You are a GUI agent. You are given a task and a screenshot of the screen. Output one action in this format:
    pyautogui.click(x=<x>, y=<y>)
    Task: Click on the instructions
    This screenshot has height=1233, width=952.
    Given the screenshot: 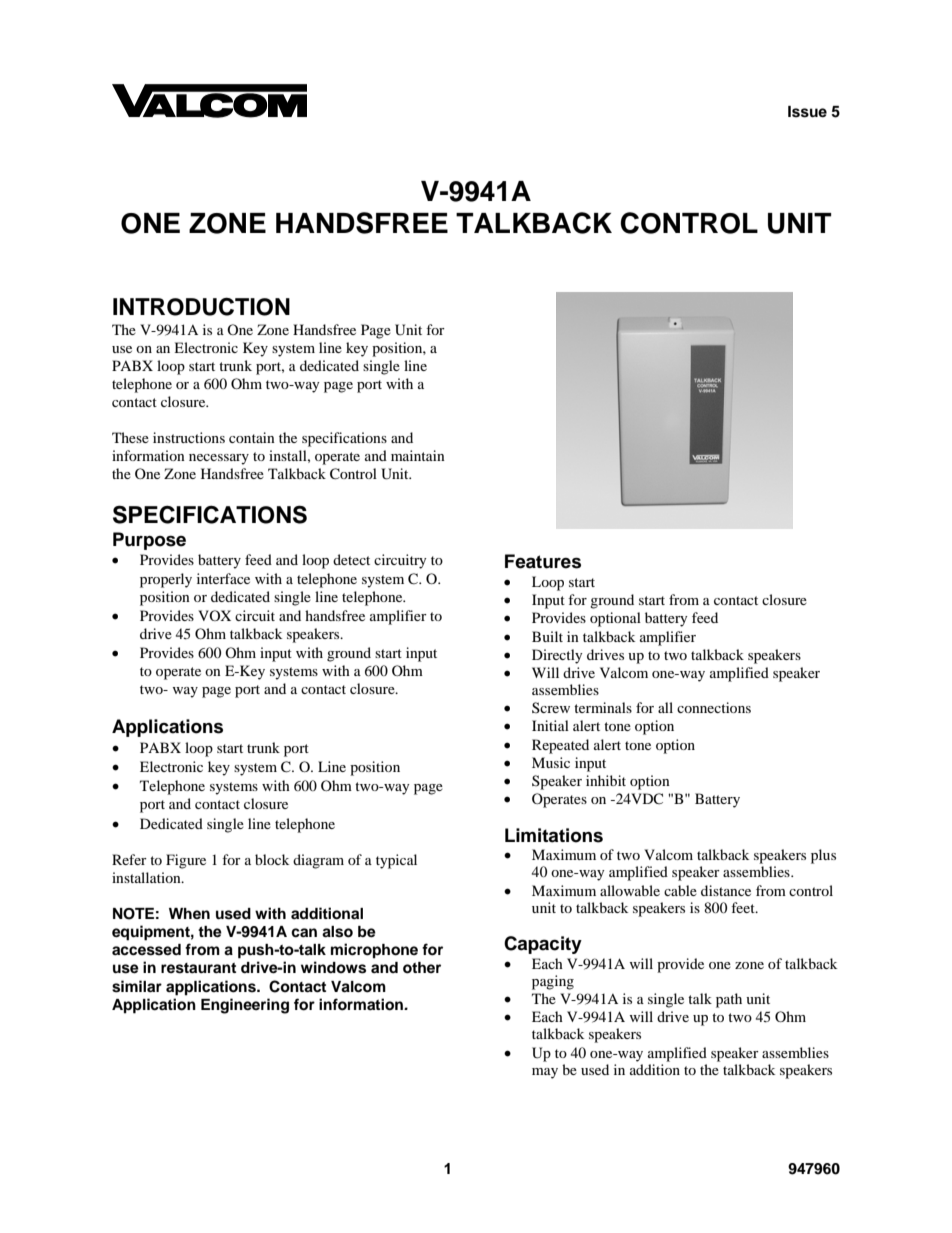 What is the action you would take?
    pyautogui.click(x=189, y=437)
